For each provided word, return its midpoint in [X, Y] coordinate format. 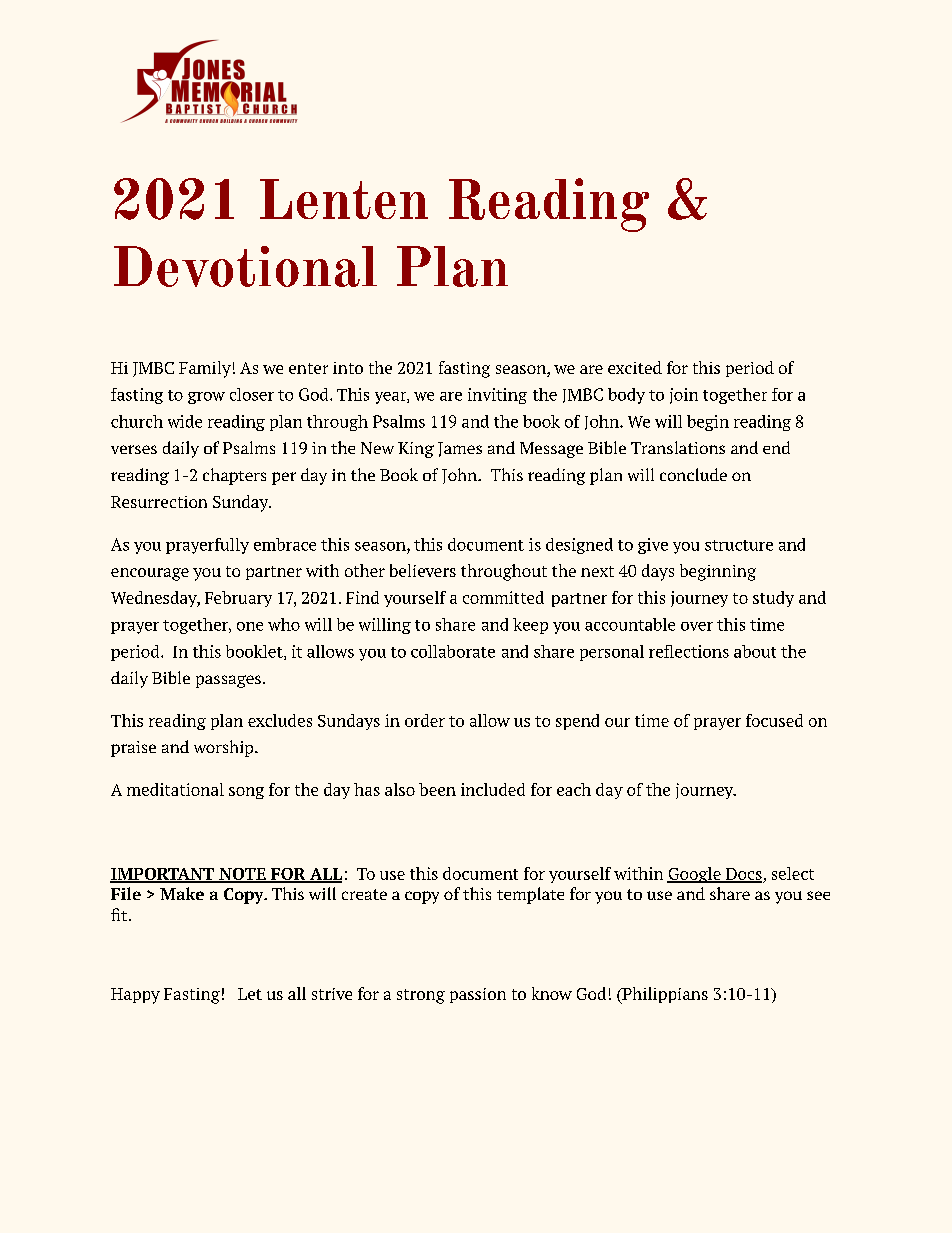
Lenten [344, 199]
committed [503, 597]
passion [478, 995]
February [238, 599]
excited [635, 367]
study [773, 599]
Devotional [245, 266]
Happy [135, 996]
